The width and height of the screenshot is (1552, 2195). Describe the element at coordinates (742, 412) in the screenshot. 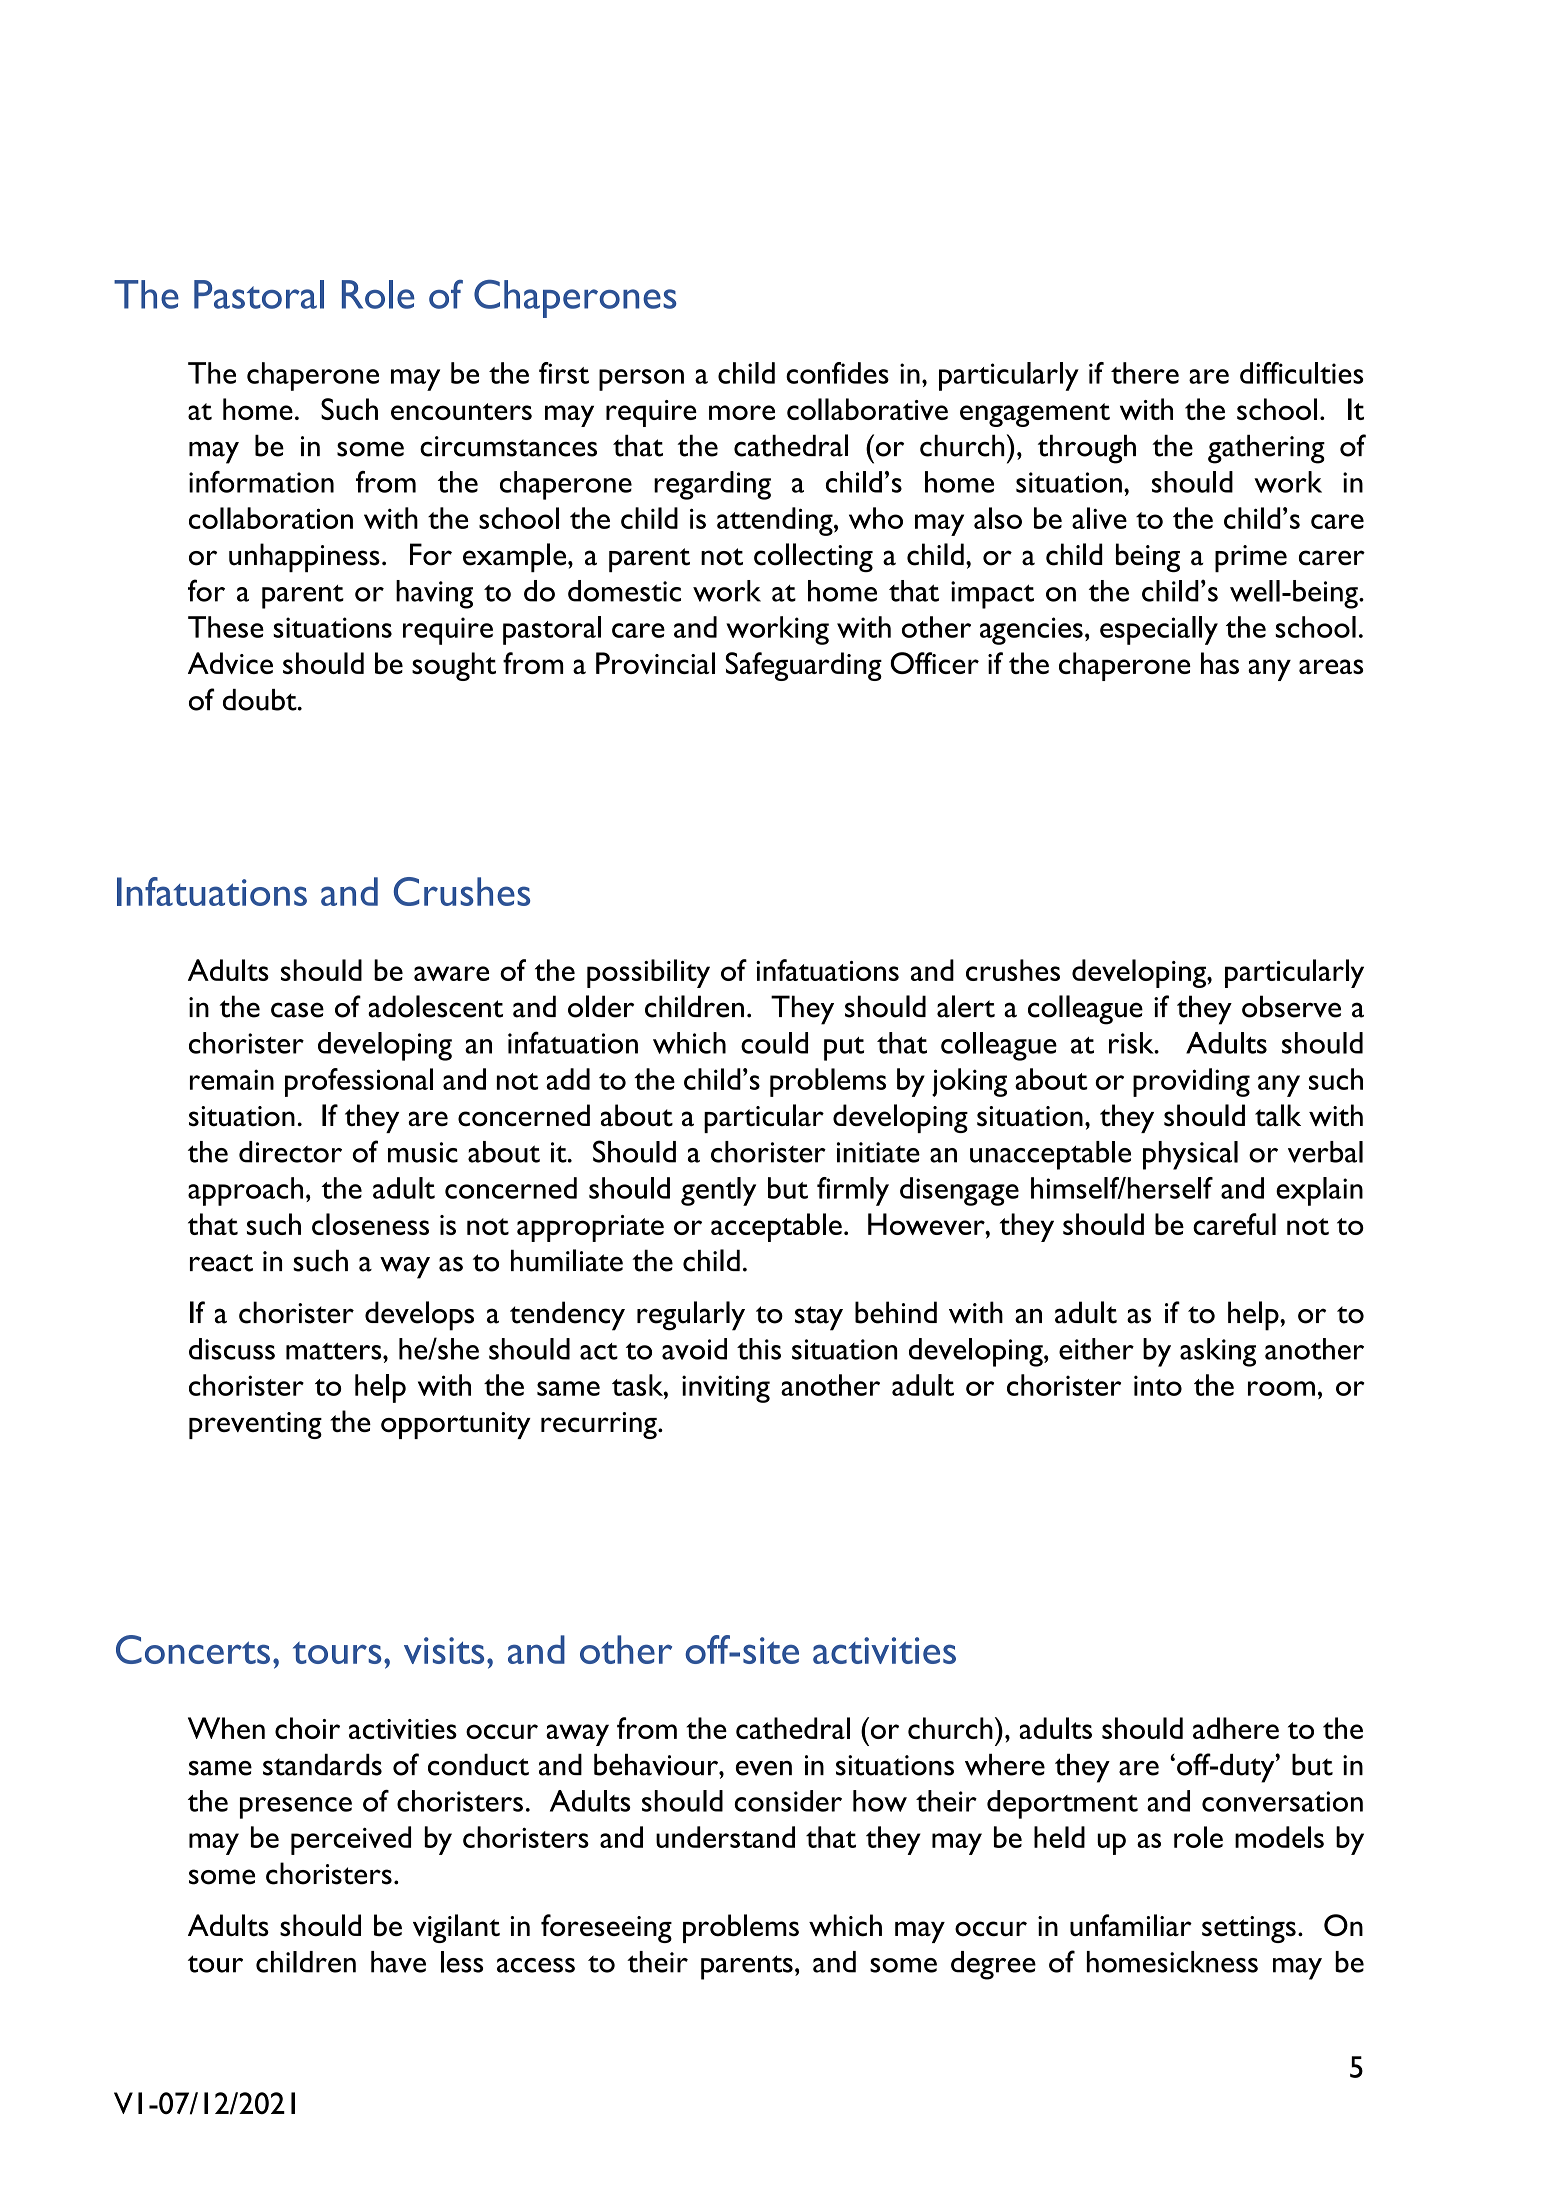

I see `more` at that location.
